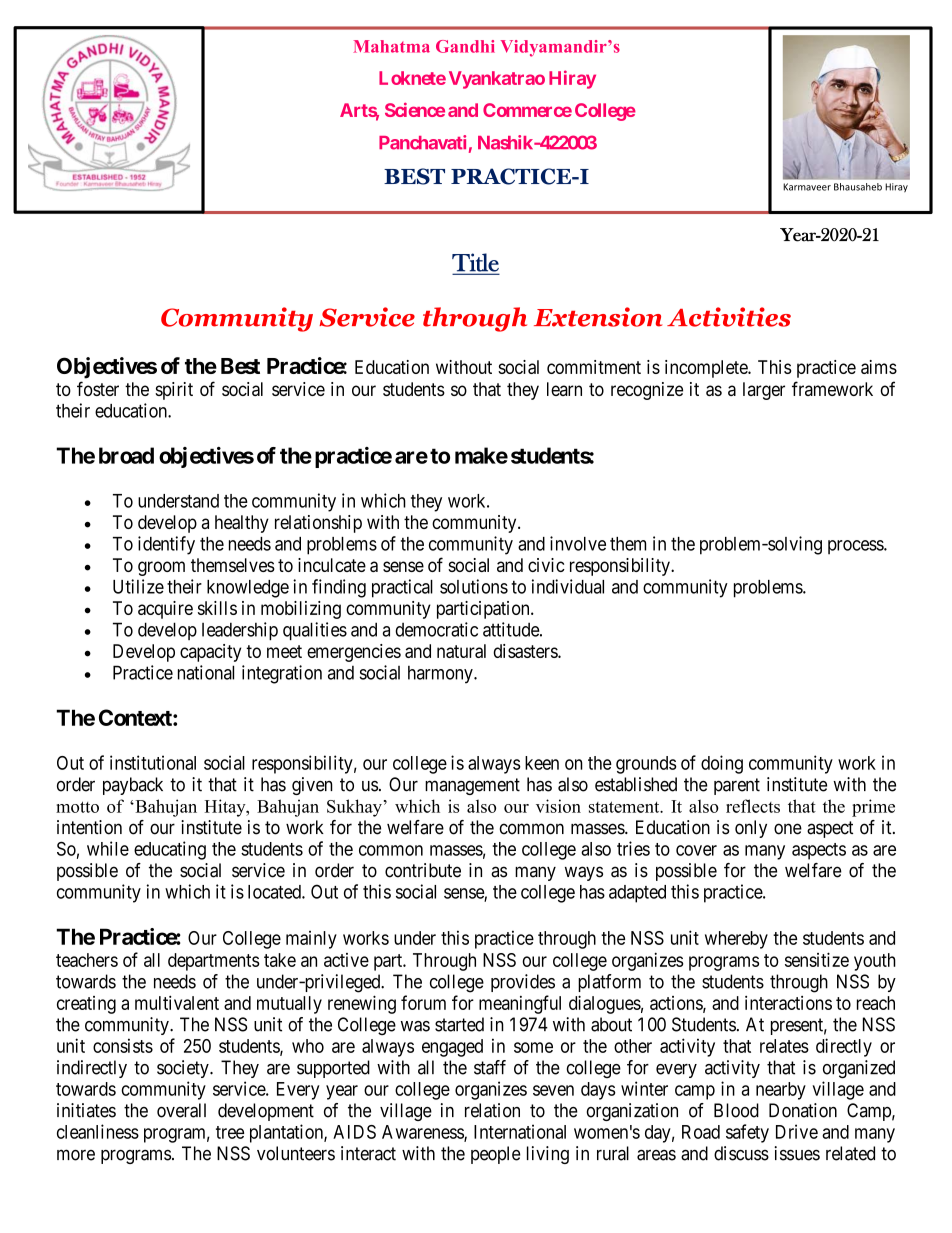  I want to click on overall, so click(181, 1110).
